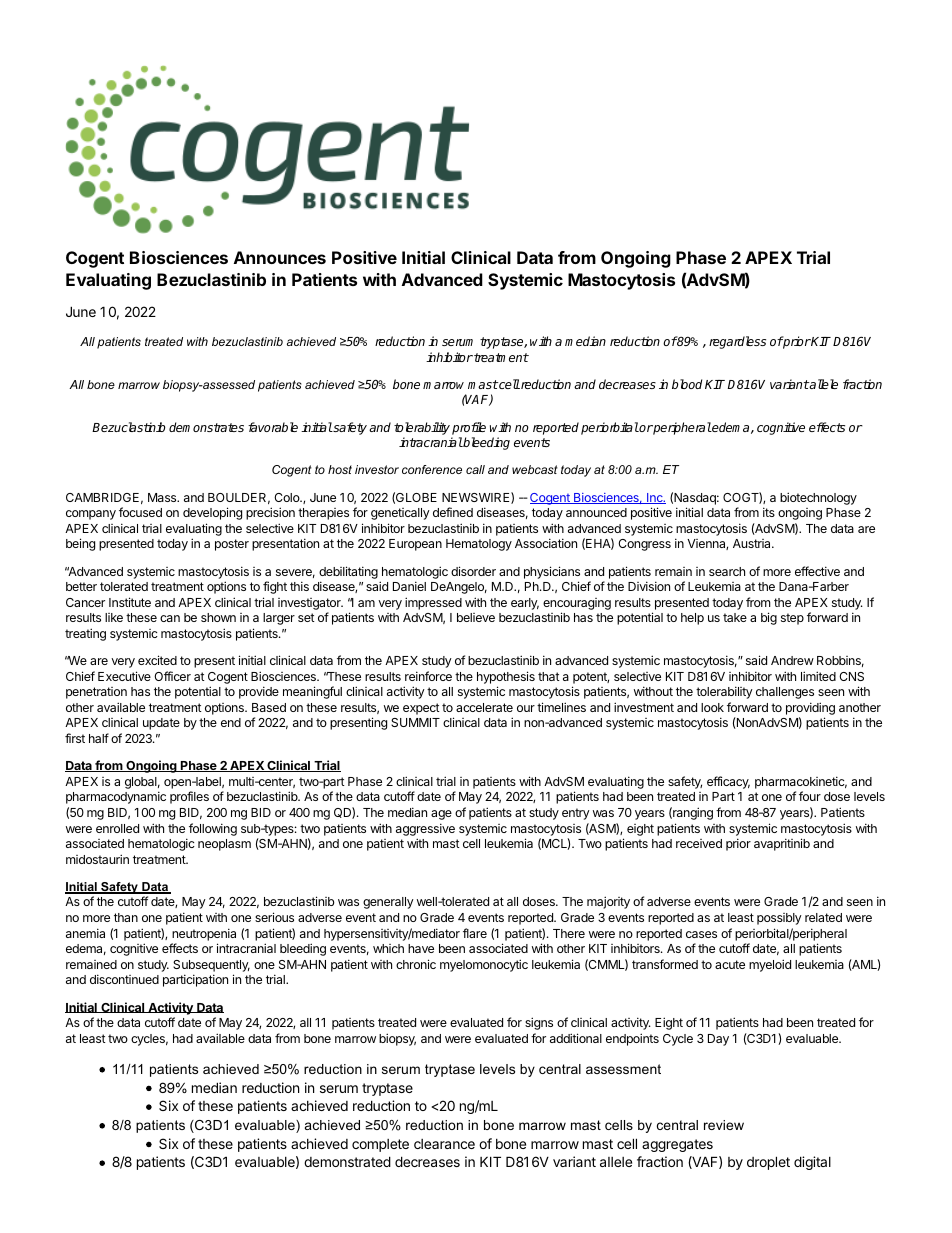  I want to click on blood, so click(687, 384).
